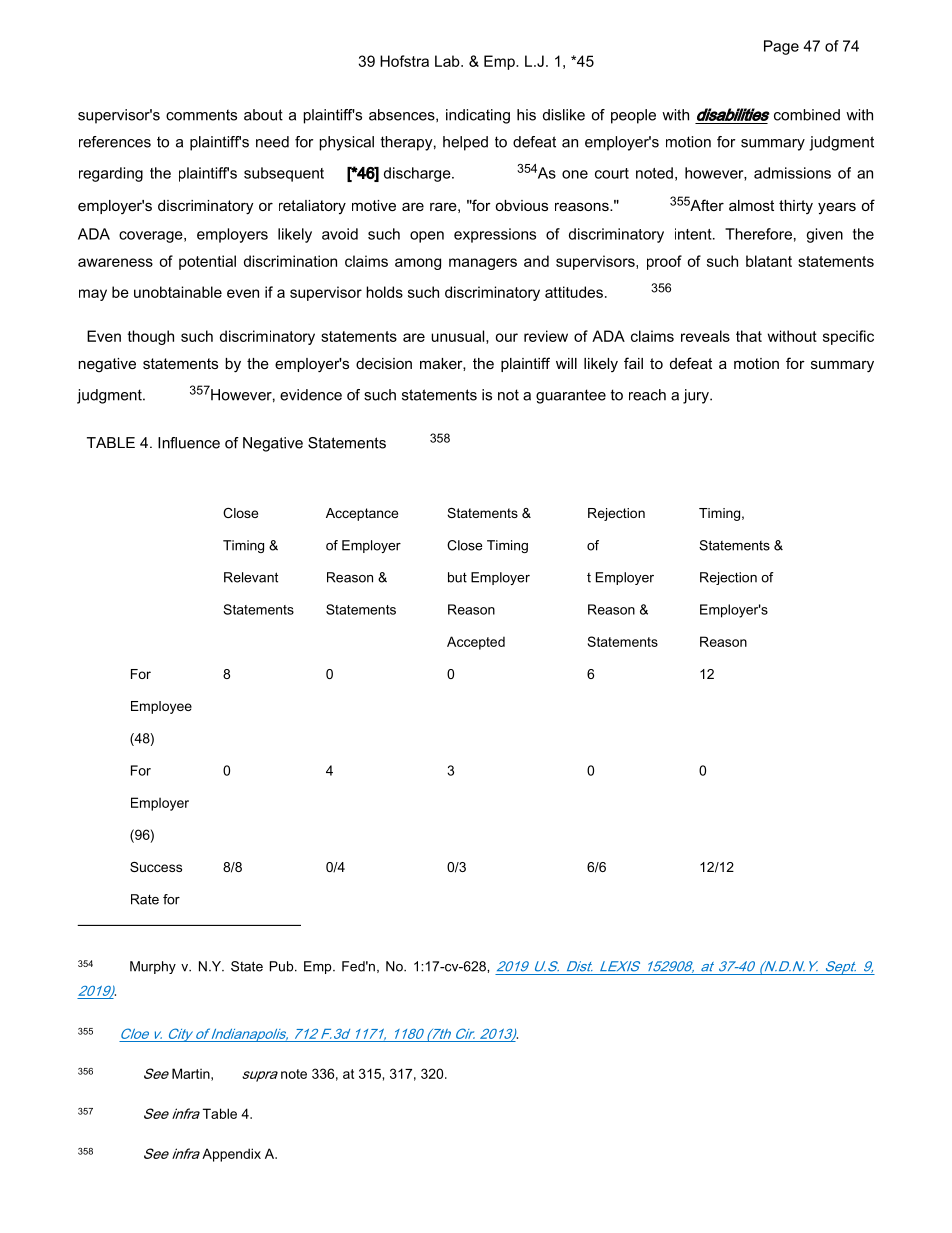 This image has height=1233, width=952. Describe the element at coordinates (231, 1155) in the image. I see `Appendix` at that location.
